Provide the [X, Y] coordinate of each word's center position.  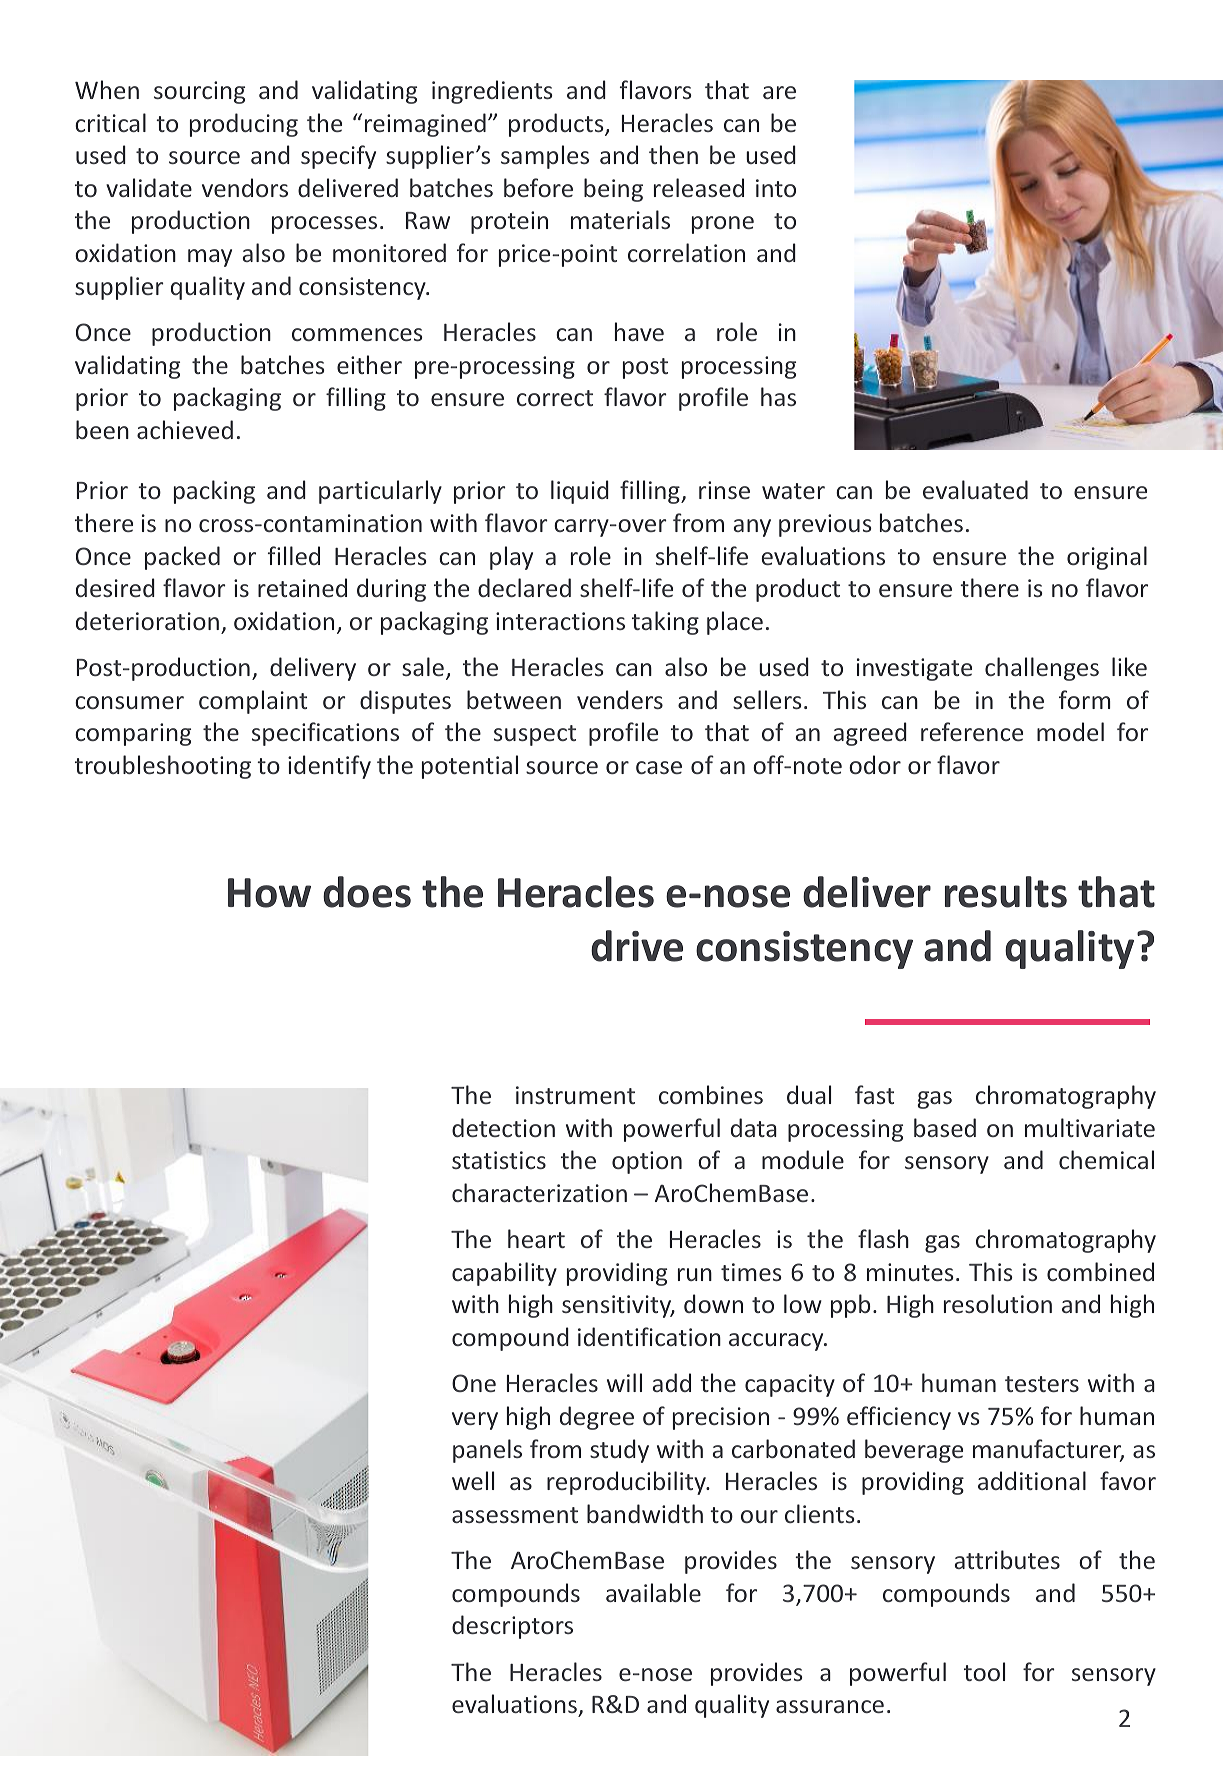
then [673, 154]
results [1006, 892]
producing [244, 125]
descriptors [512, 1627]
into [776, 188]
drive [637, 946]
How [269, 893]
